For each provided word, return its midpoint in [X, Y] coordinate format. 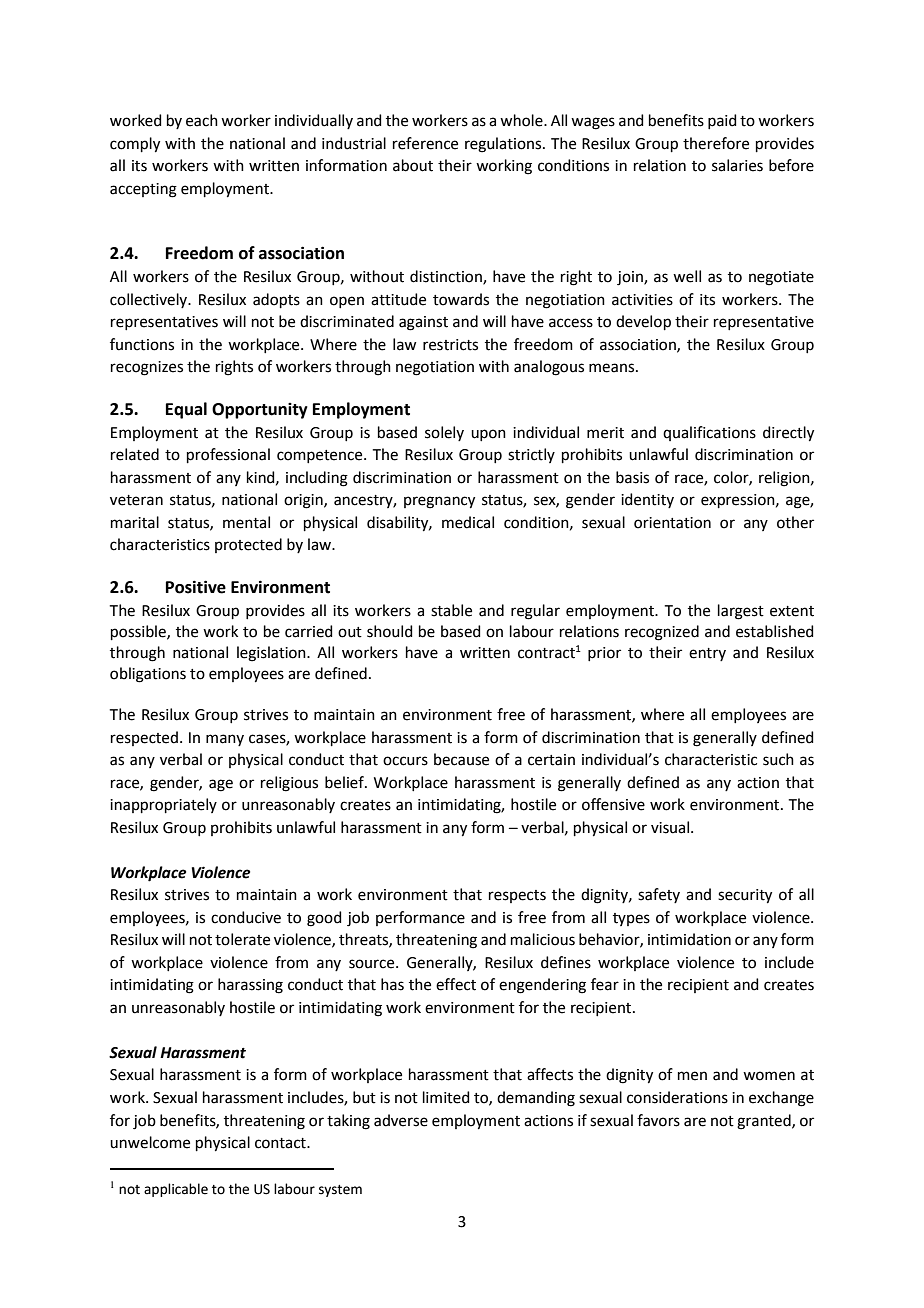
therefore [716, 143]
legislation [272, 654]
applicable [176, 1190]
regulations [504, 145]
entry [707, 654]
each [202, 120]
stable [451, 610]
